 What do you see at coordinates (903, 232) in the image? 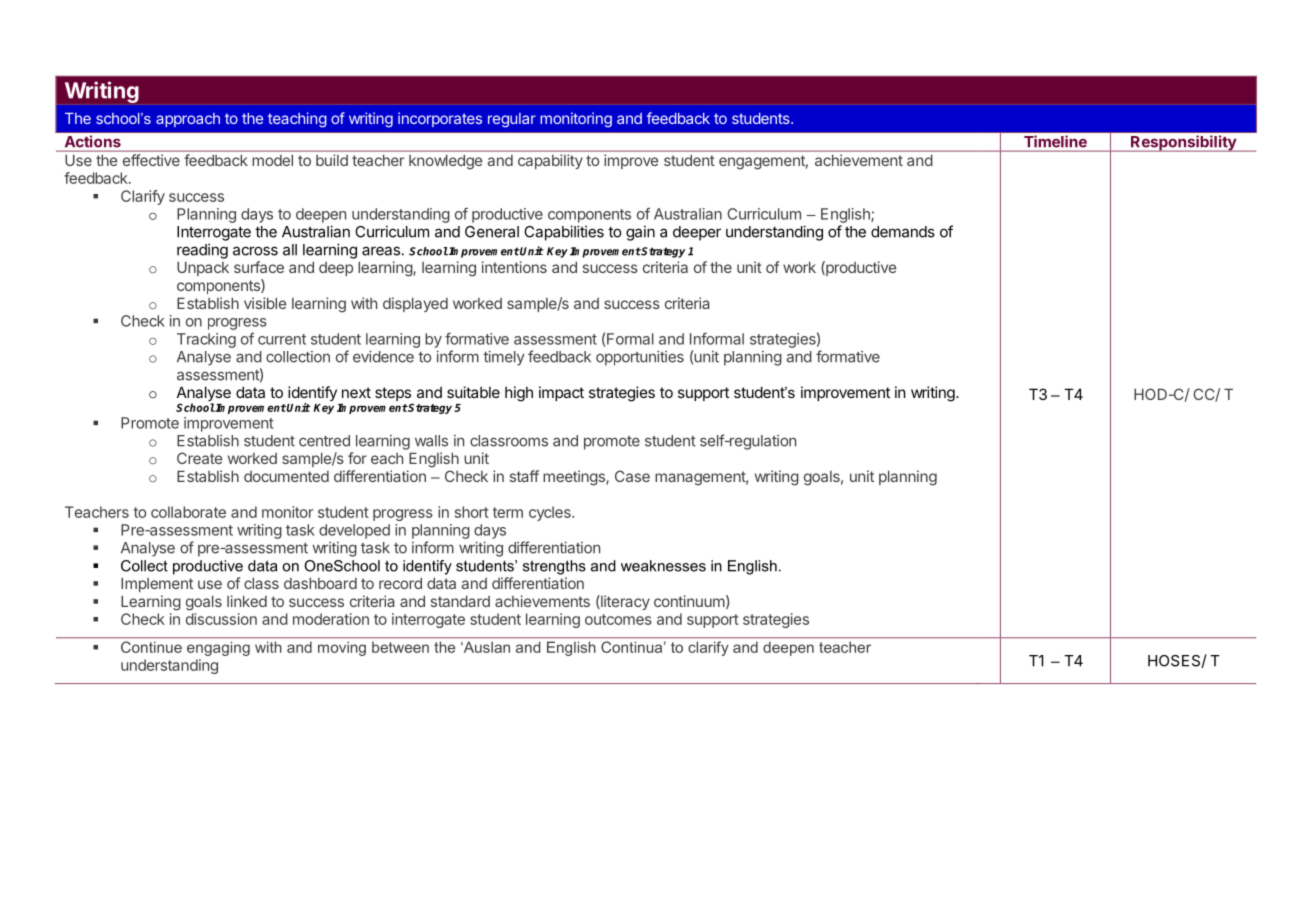
I see `demands` at bounding box center [903, 232].
